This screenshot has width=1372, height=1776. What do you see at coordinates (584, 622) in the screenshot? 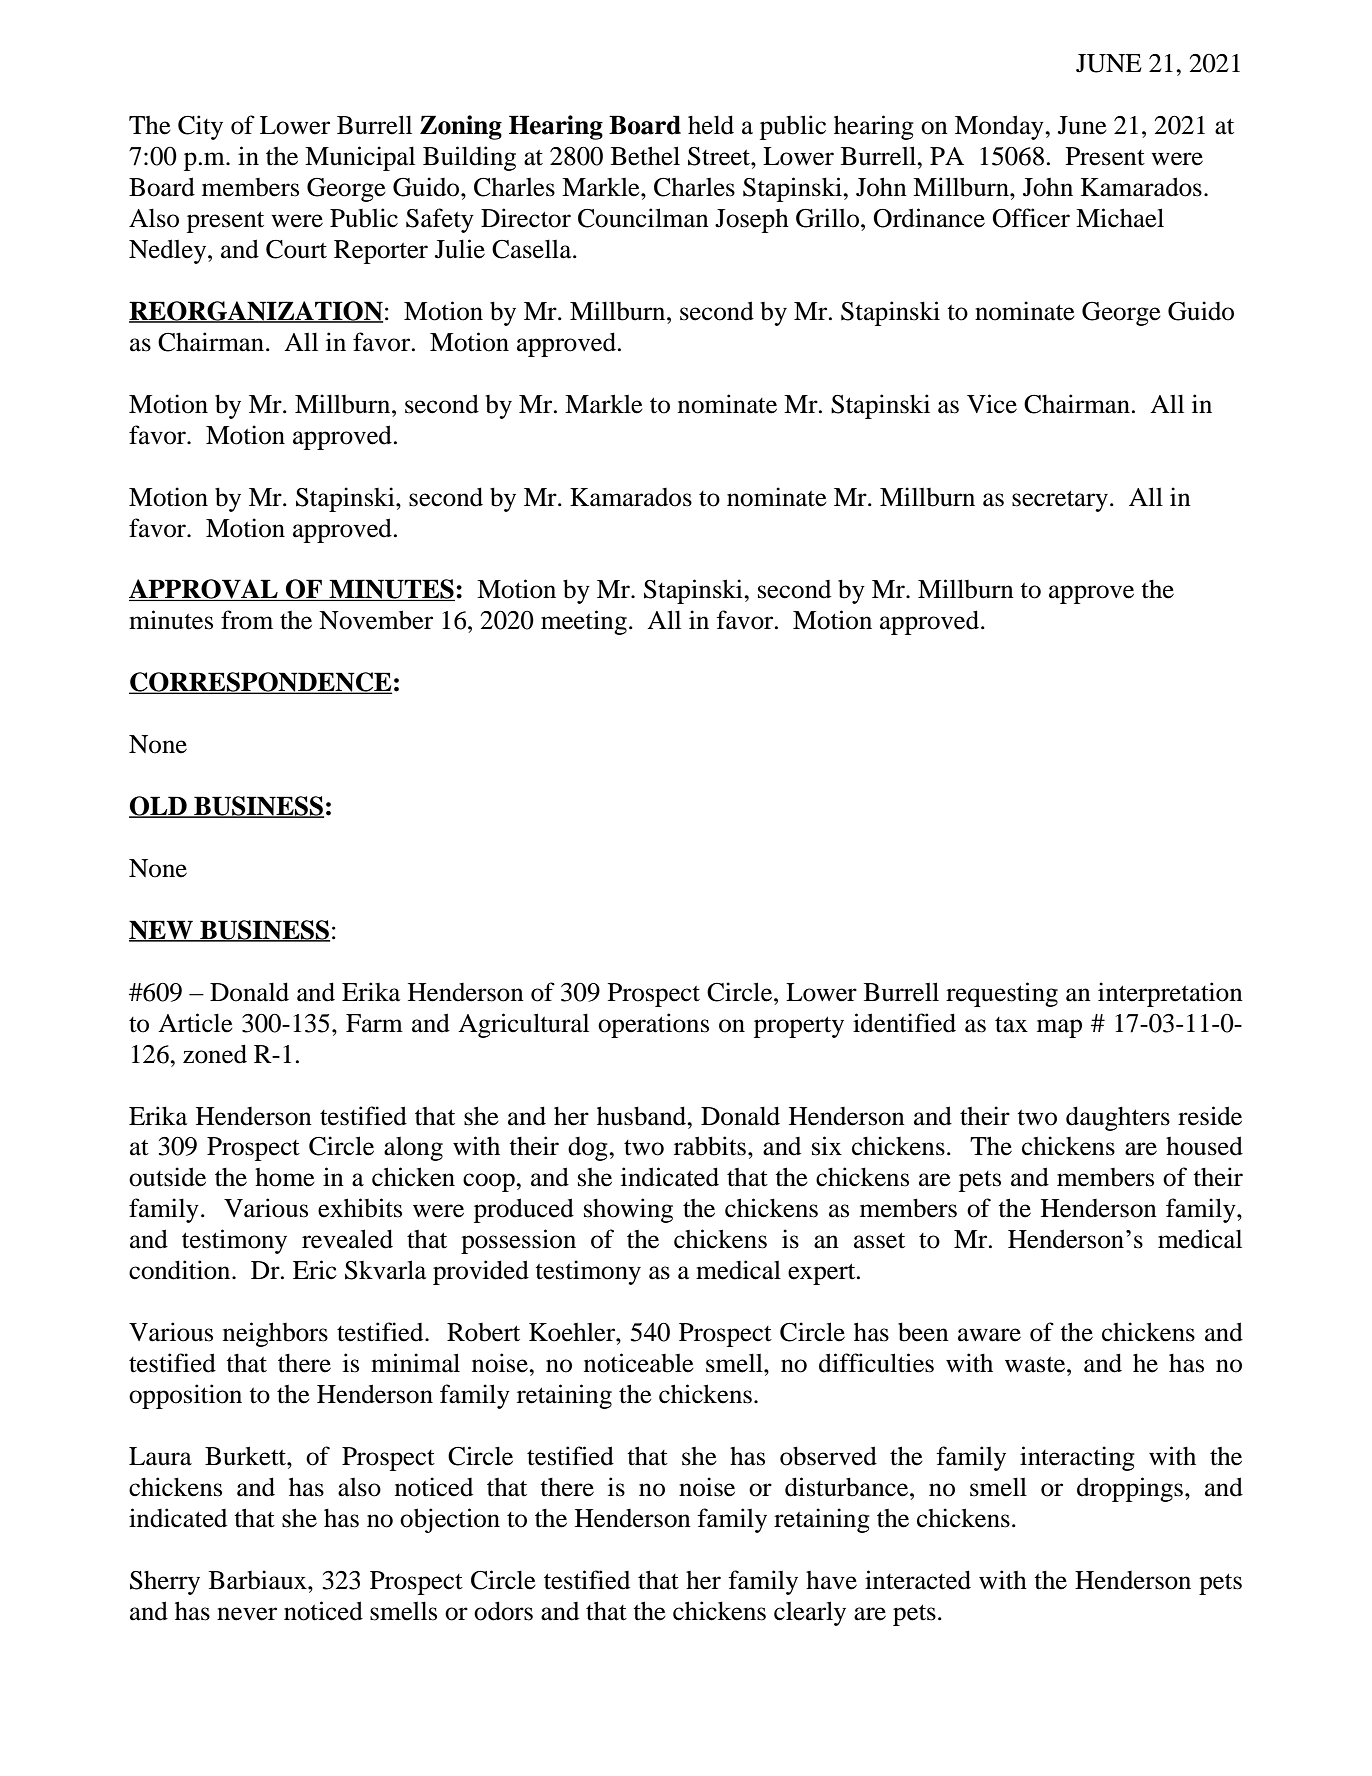
I see `meeting` at bounding box center [584, 622].
